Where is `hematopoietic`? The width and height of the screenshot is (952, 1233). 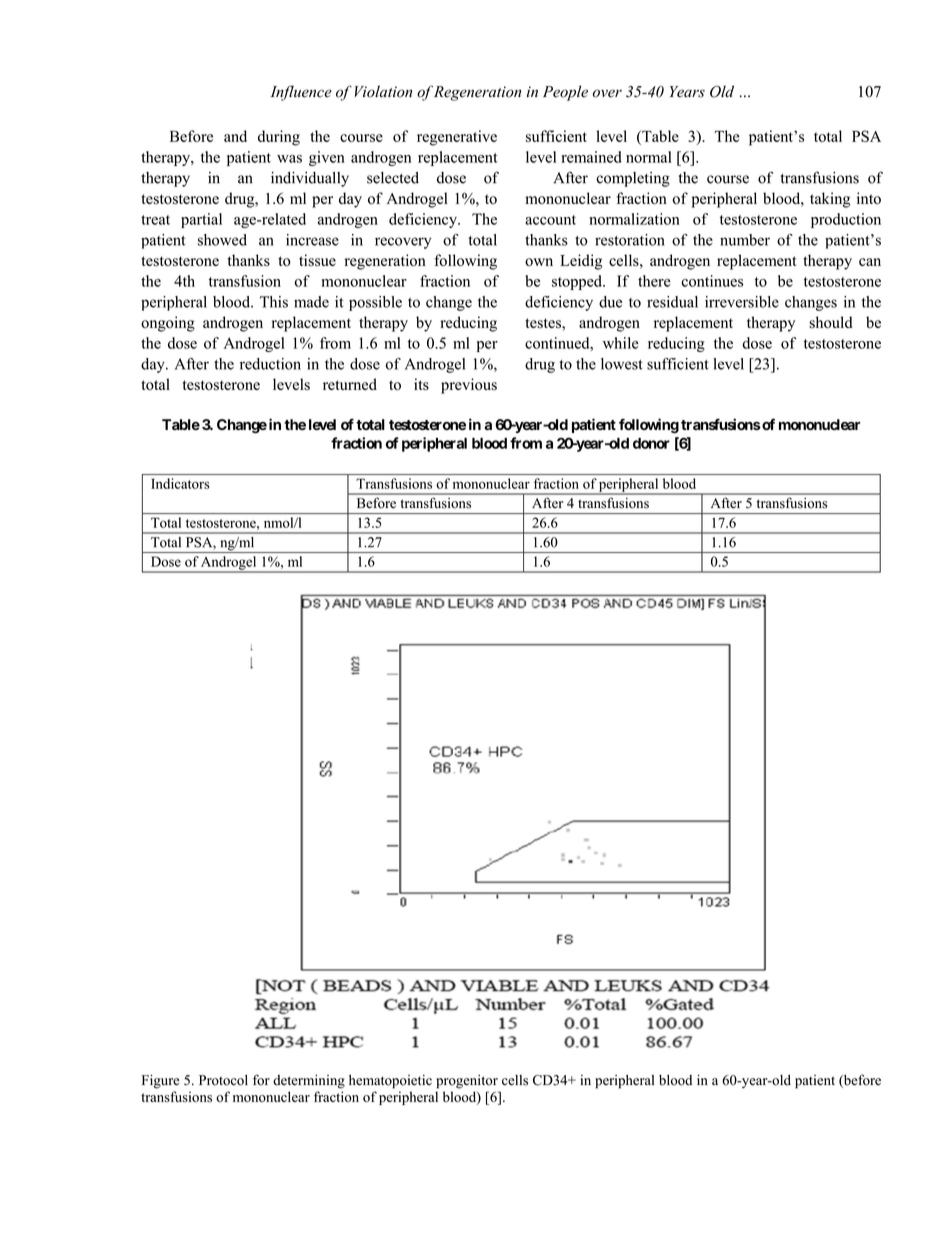 hematopoietic is located at coordinates (390, 1082).
